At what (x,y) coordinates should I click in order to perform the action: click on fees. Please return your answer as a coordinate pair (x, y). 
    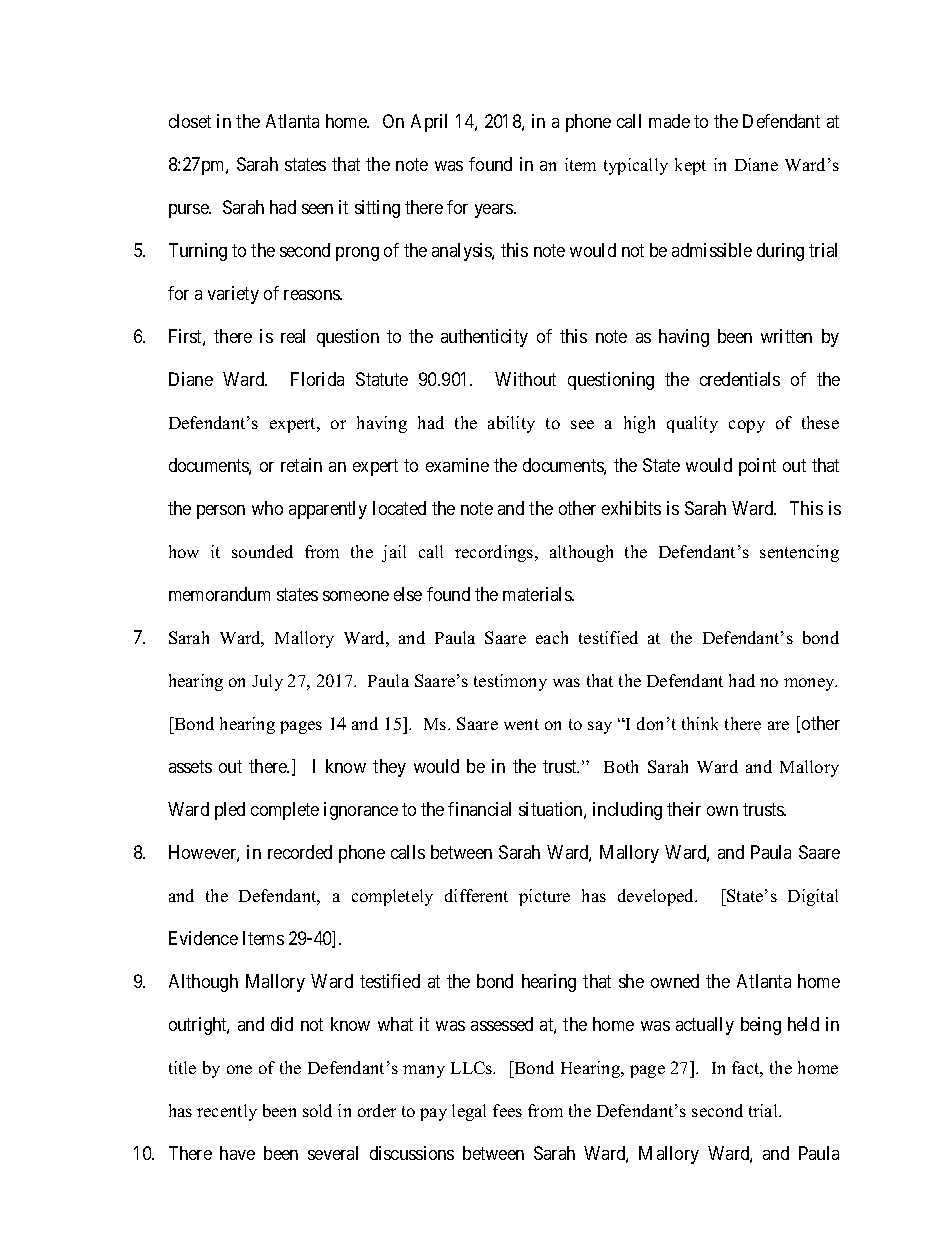
    Looking at the image, I should click on (507, 1110).
